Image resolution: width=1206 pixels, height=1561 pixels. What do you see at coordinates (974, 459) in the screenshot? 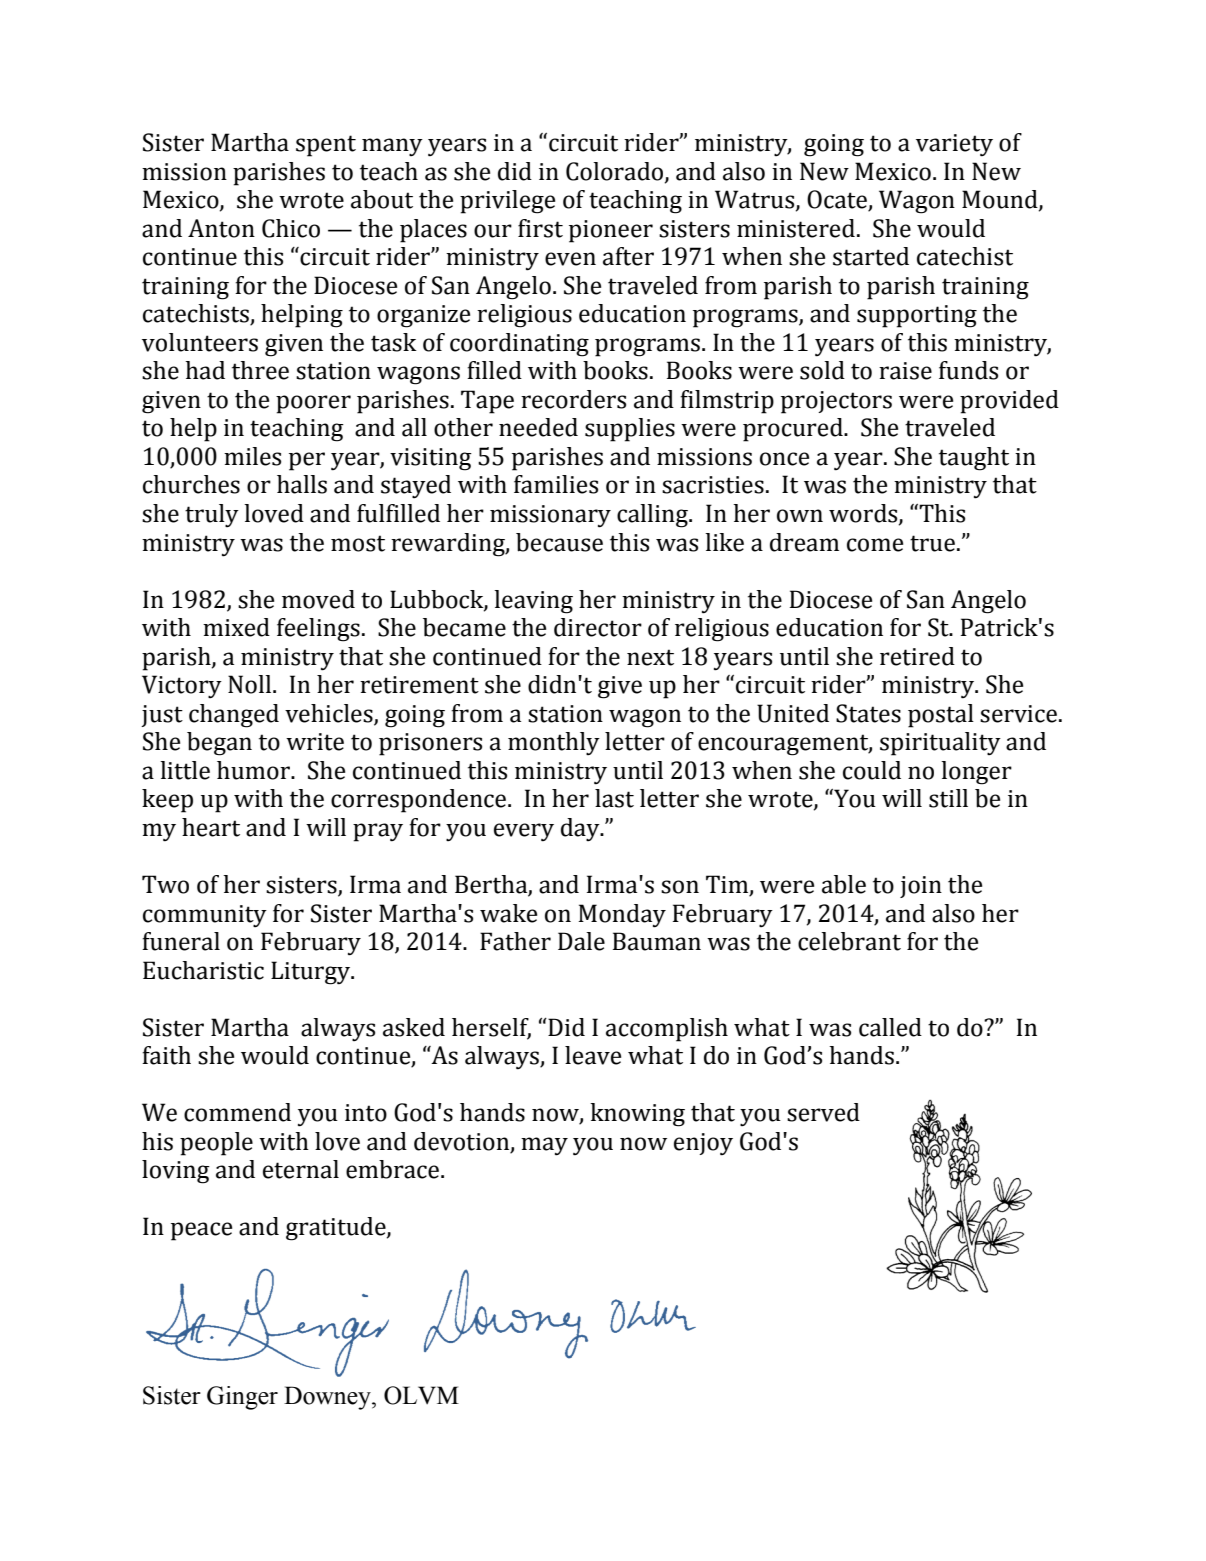
I see `taught` at bounding box center [974, 459].
